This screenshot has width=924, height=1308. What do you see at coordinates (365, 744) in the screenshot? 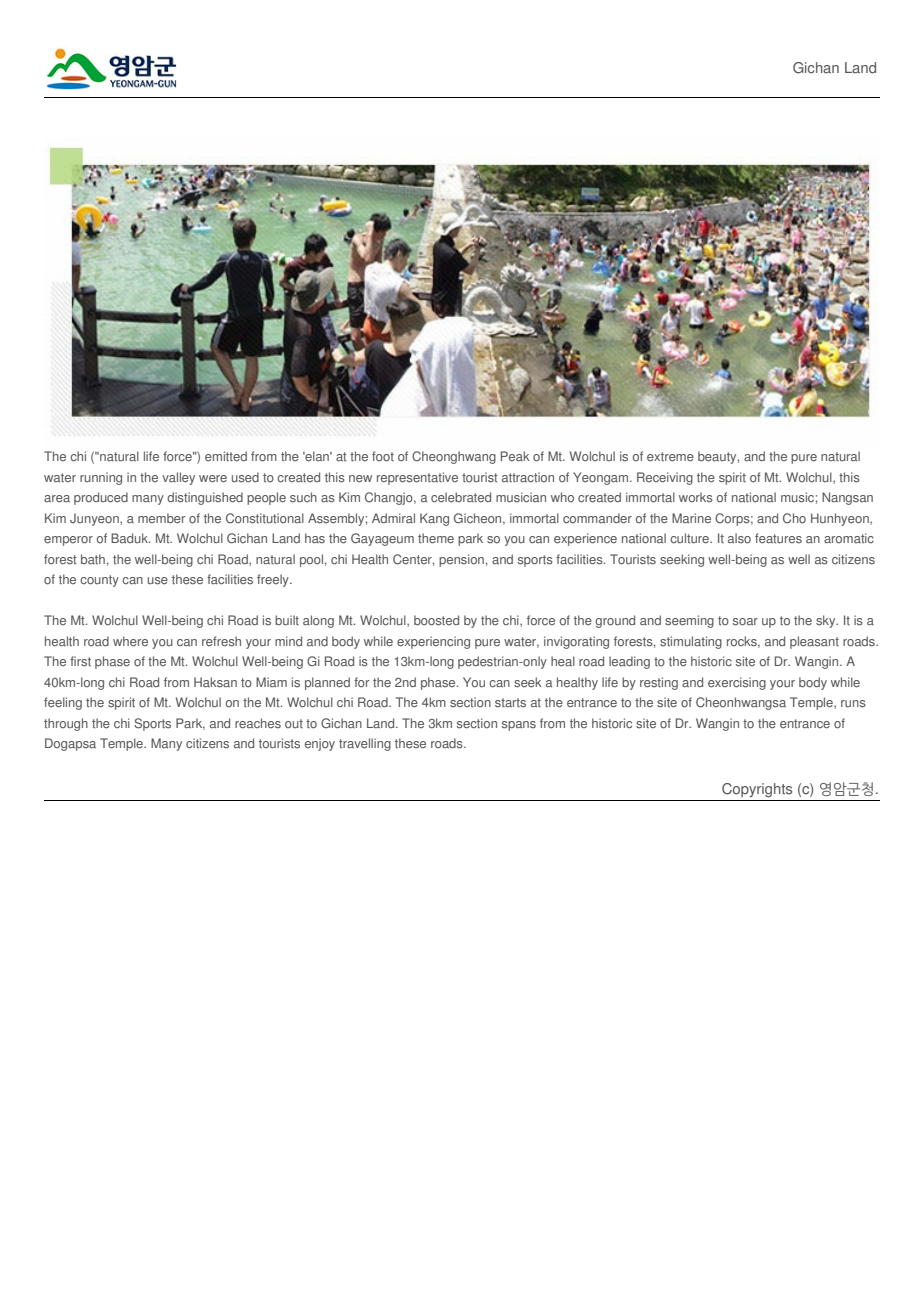
I see `travelling` at bounding box center [365, 744].
